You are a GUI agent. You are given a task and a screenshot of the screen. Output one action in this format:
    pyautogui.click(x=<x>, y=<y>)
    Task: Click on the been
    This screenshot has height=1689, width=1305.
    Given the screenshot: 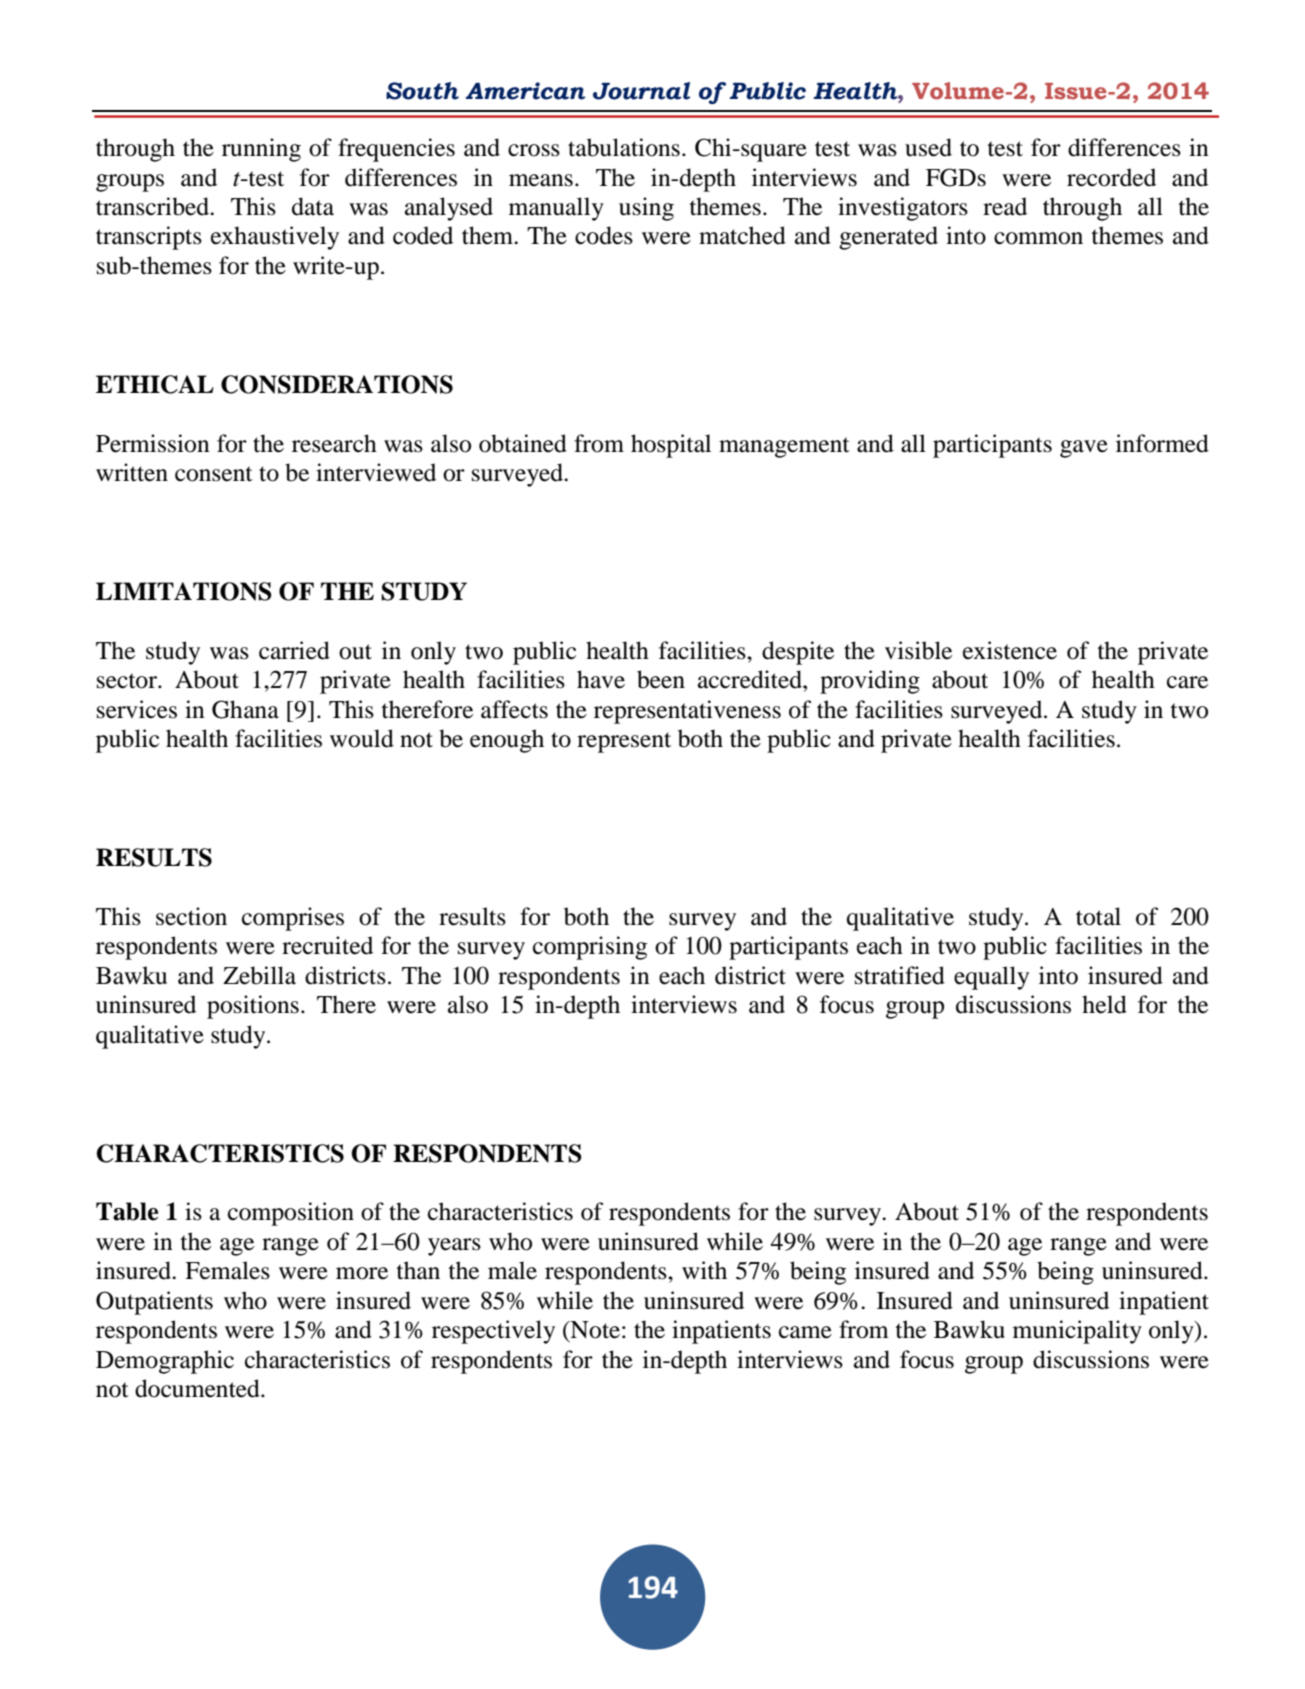 What is the action you would take?
    pyautogui.click(x=661, y=679)
